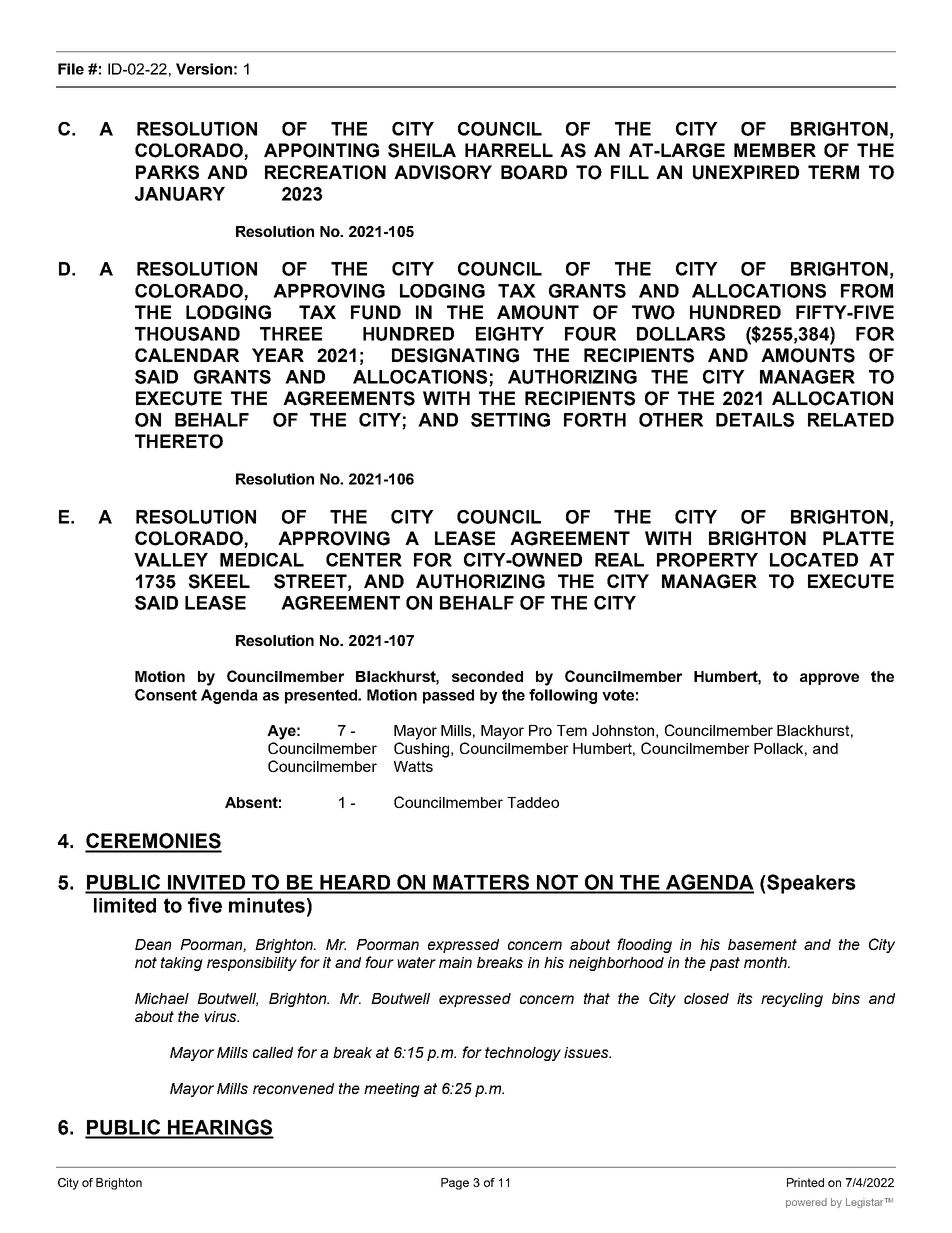 The height and width of the document is (1233, 952). I want to click on HARRELL, so click(509, 150).
